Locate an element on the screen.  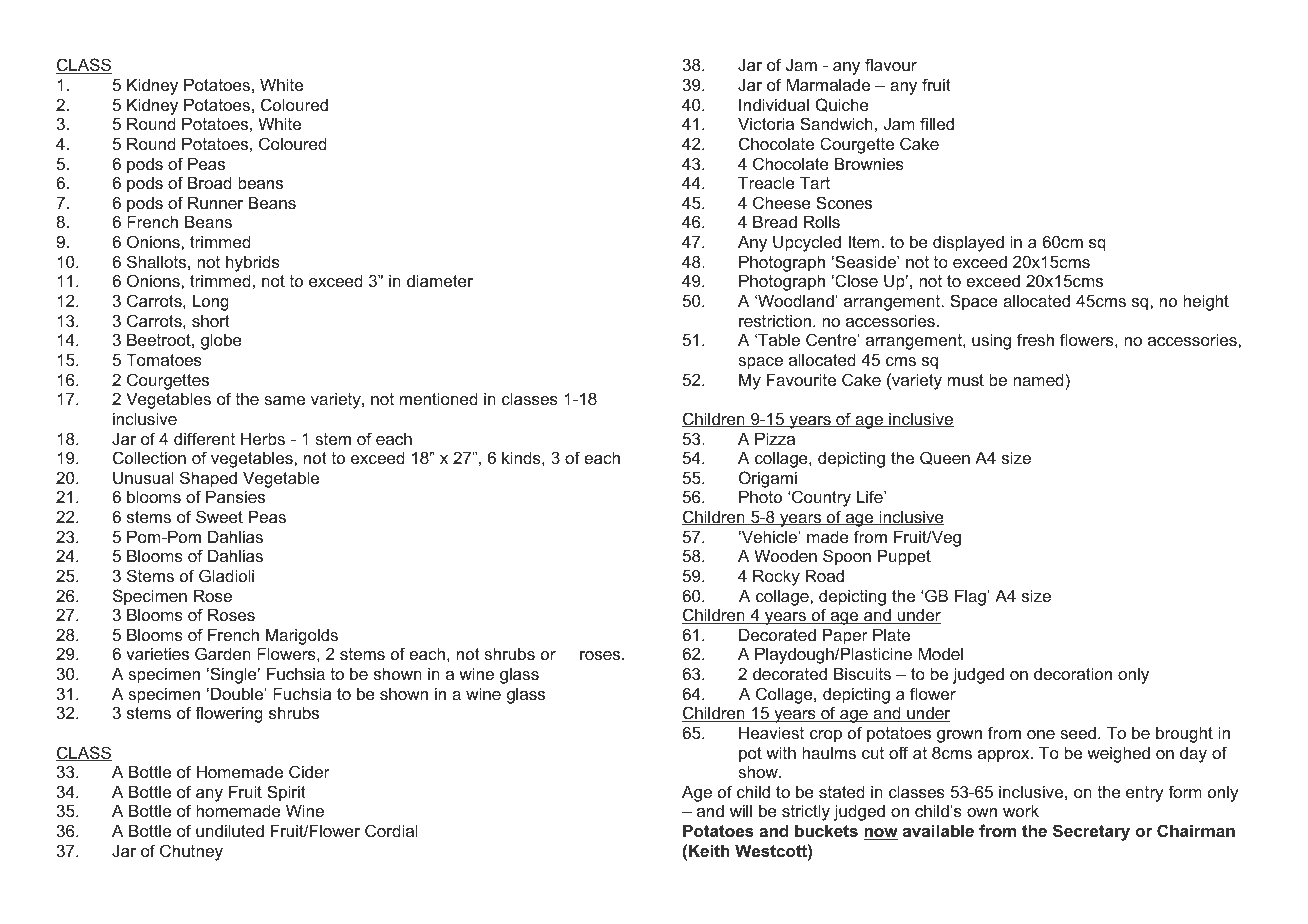
Individual is located at coordinates (774, 104).
